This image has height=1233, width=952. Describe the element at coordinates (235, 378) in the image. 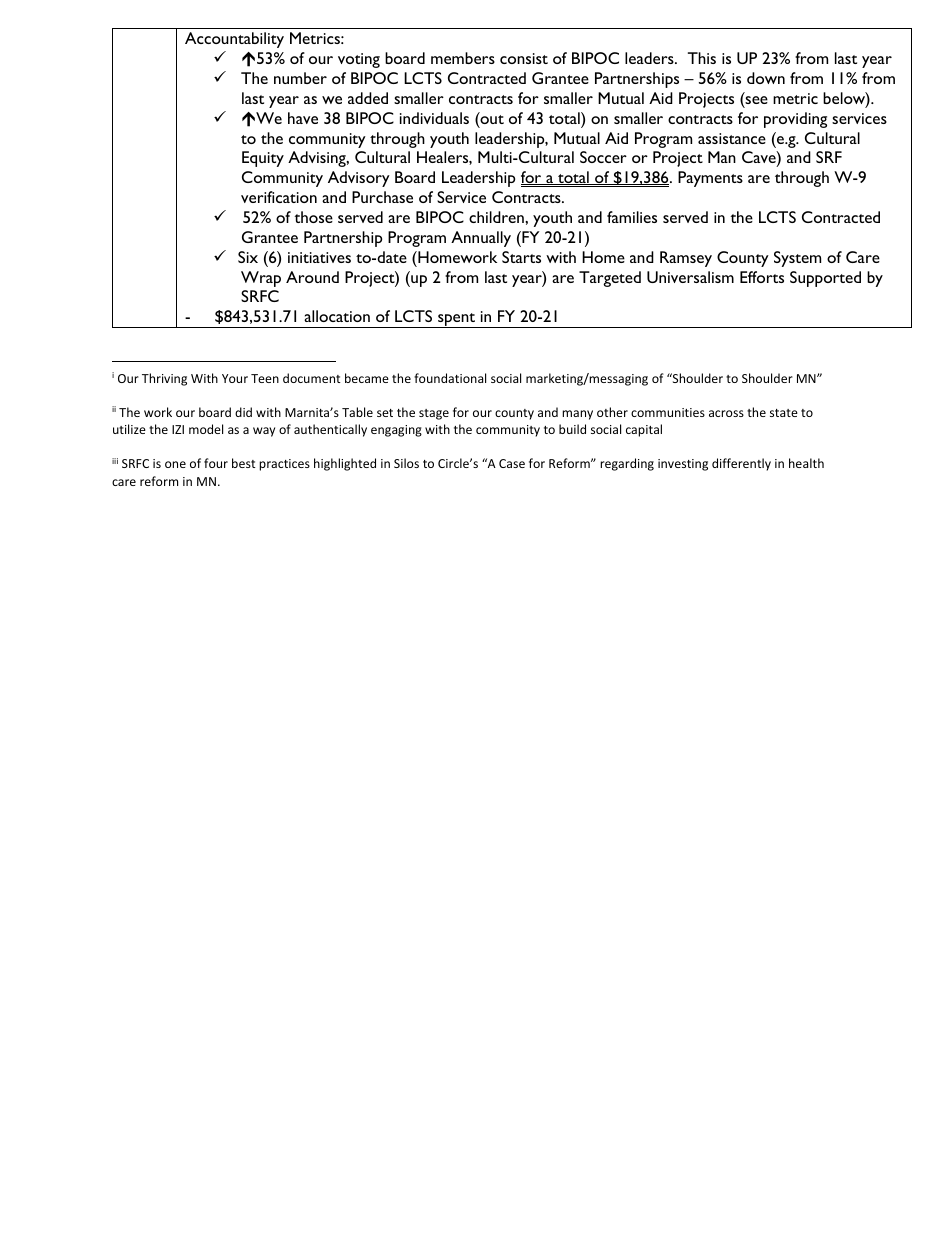

I see `Your` at that location.
